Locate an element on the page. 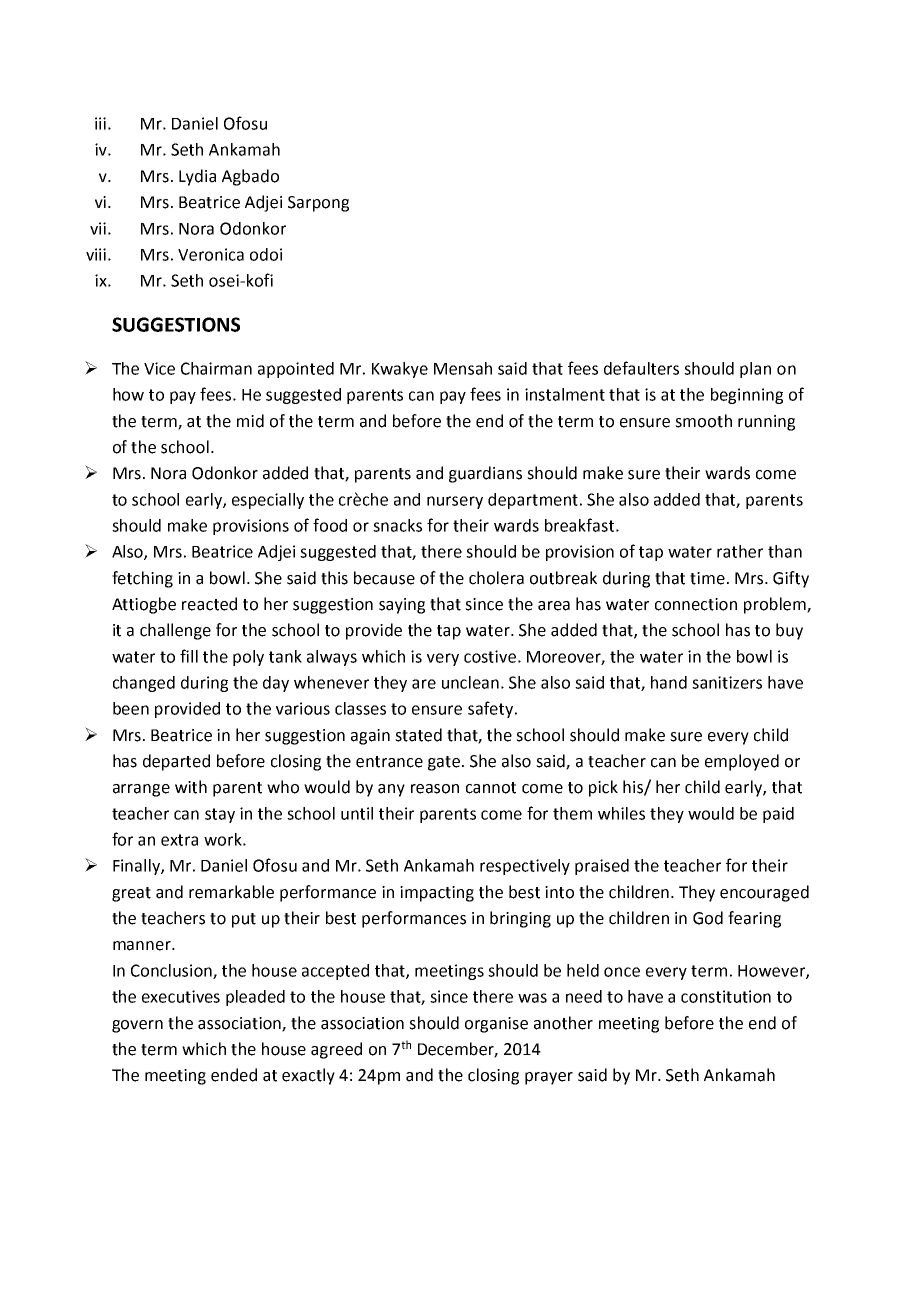  connection is located at coordinates (696, 604).
